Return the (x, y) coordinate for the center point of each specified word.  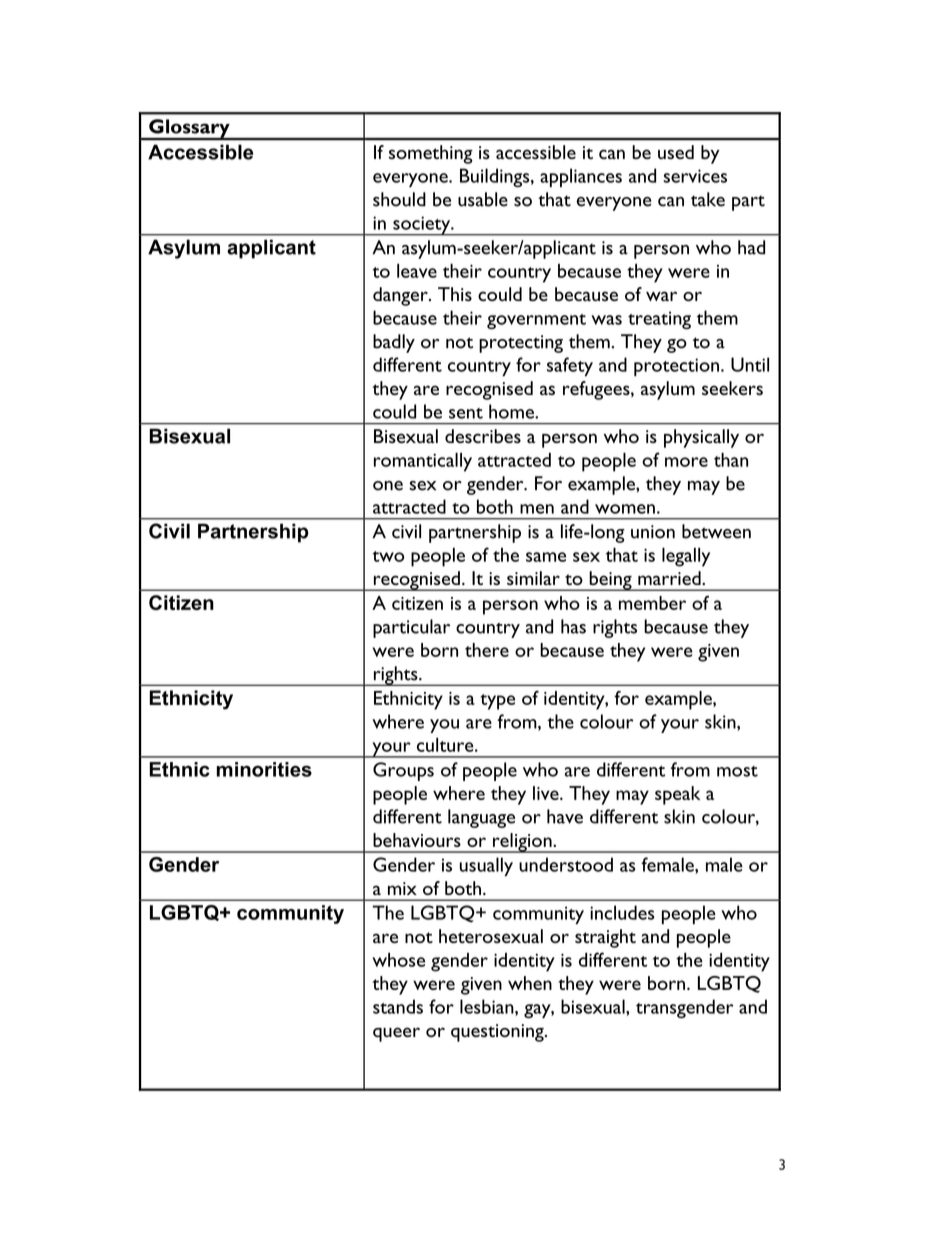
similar (533, 578)
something (431, 154)
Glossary (189, 129)
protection (676, 367)
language (481, 818)
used (676, 152)
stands (398, 1006)
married (670, 578)
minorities (264, 769)
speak (677, 795)
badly (394, 343)
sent (466, 413)
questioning (498, 1033)
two (388, 556)
